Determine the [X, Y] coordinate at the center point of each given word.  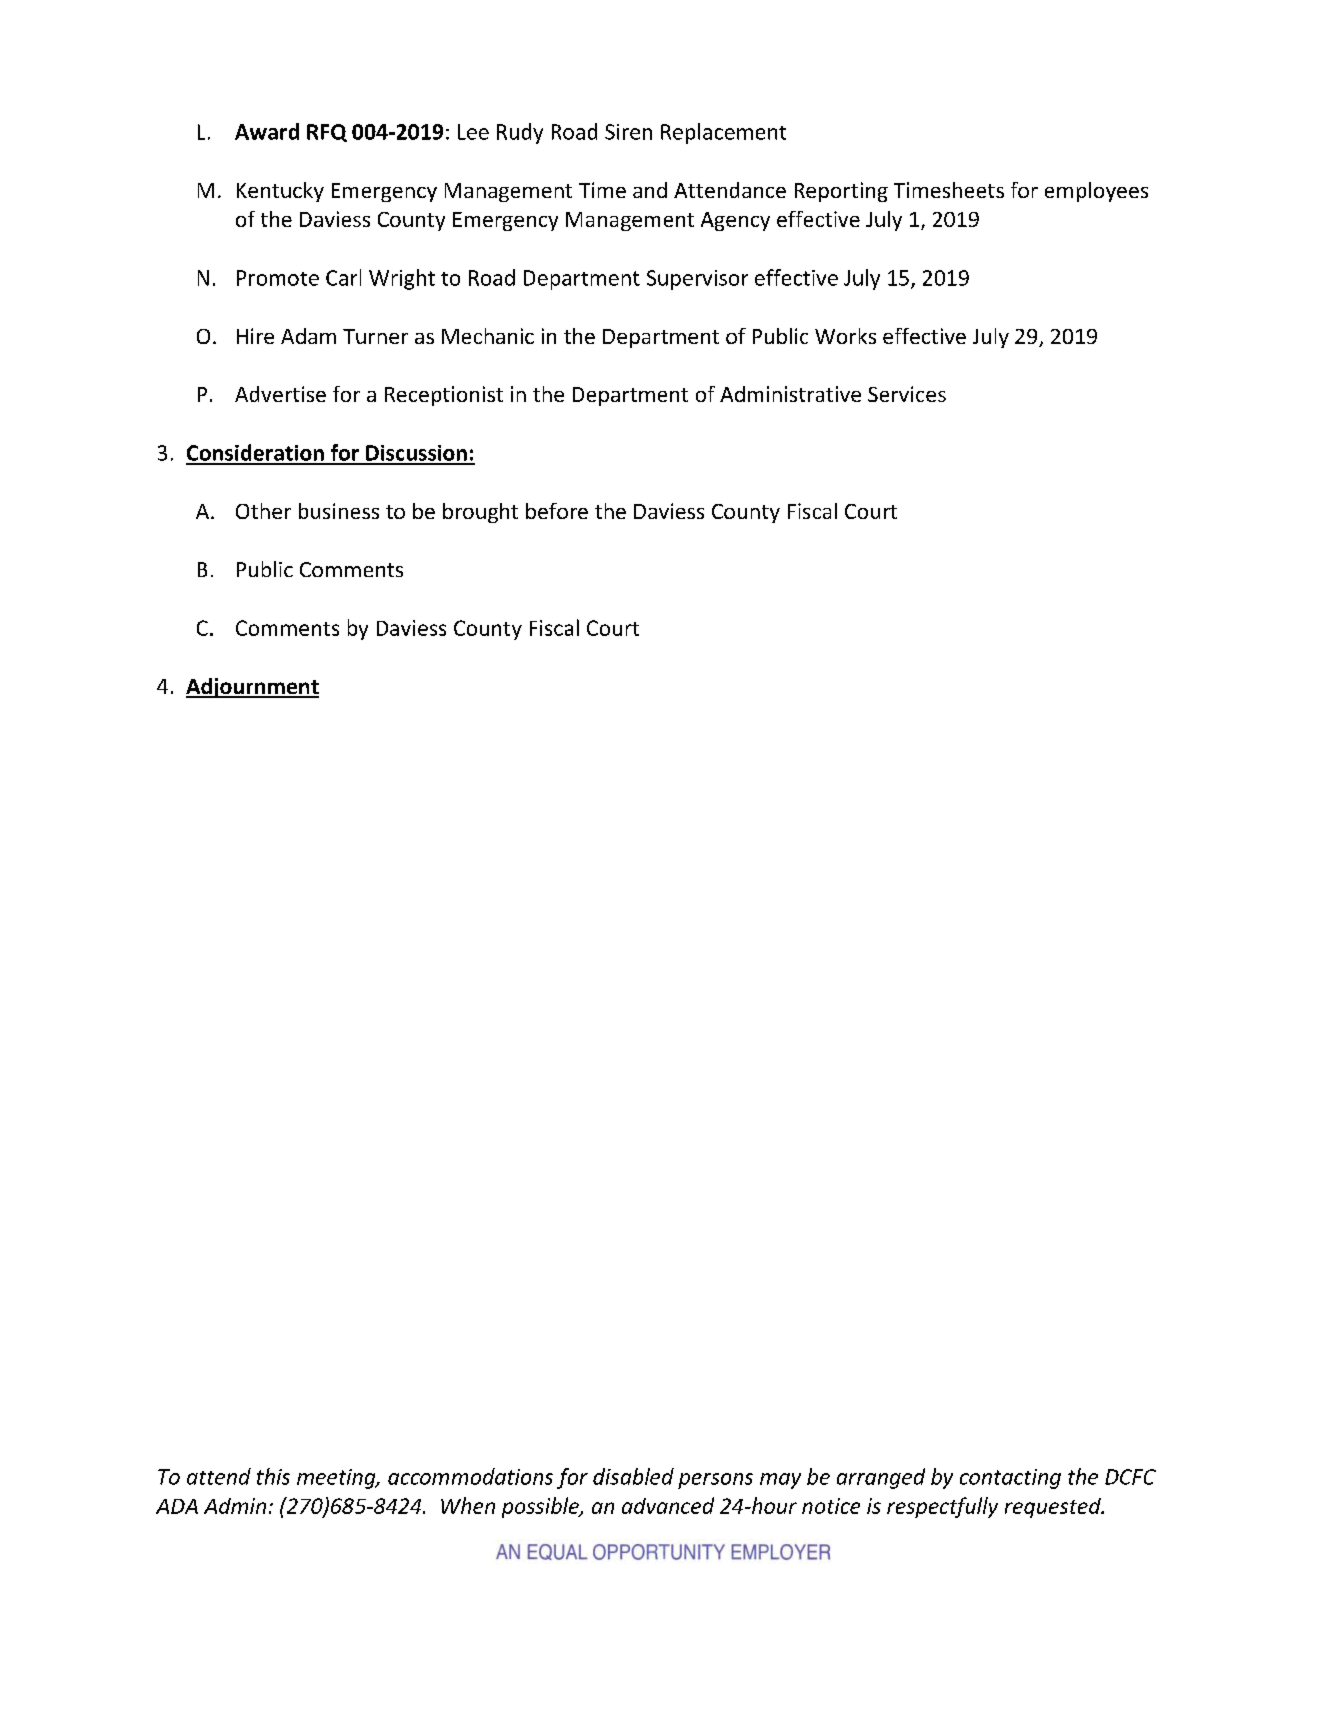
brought [480, 513]
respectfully [942, 1507]
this [273, 1476]
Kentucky [280, 192]
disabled [633, 1476]
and [650, 190]
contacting [1010, 1479]
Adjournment [252, 688]
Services [907, 394]
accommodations [470, 1476]
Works [845, 336]
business [339, 511]
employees [1096, 192]
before [557, 511]
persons [715, 1481]
